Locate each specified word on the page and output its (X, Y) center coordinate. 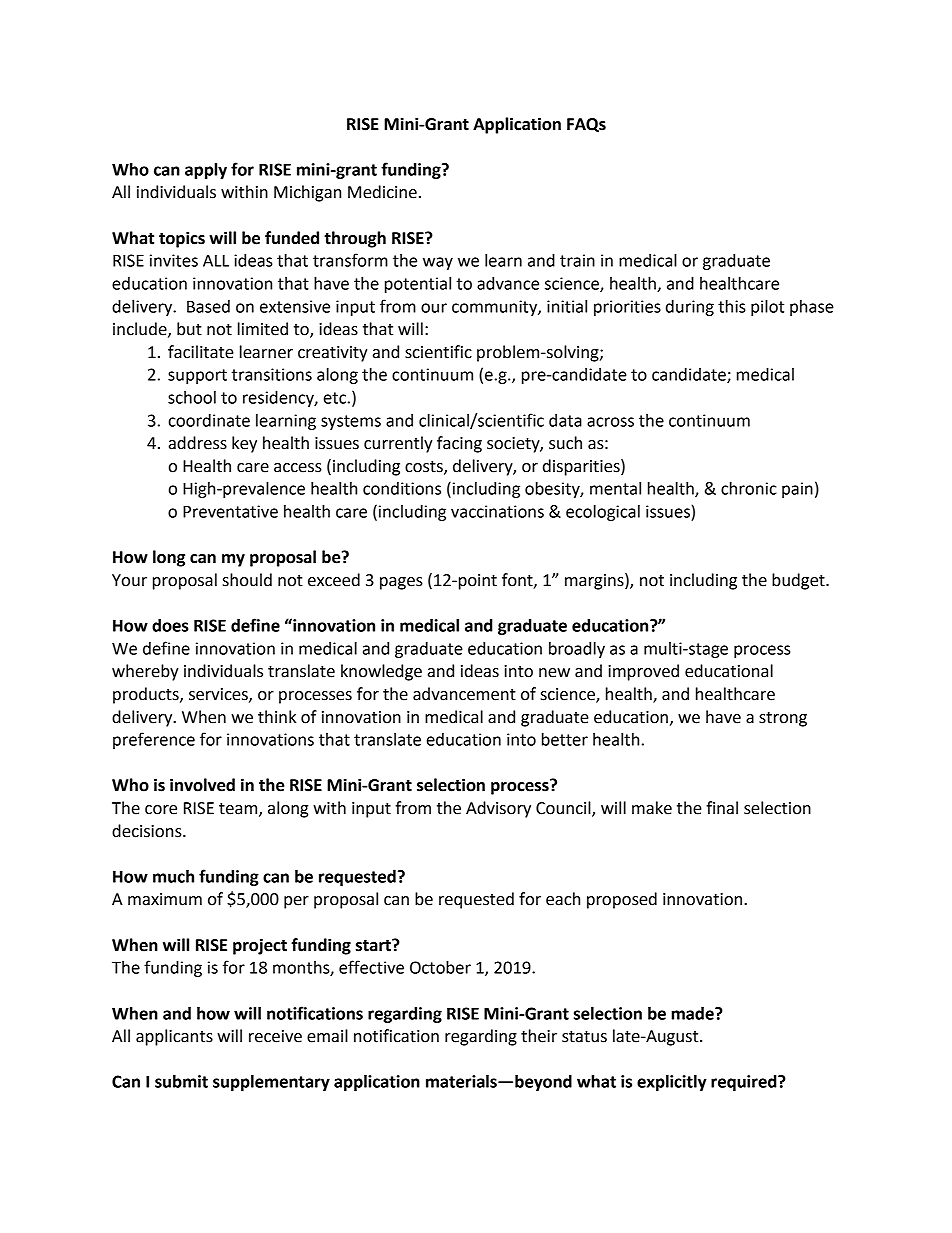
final (722, 808)
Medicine (382, 192)
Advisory (498, 809)
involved (202, 785)
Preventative (230, 511)
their (539, 1036)
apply (206, 171)
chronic (749, 488)
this (732, 306)
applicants (174, 1037)
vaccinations (497, 511)
